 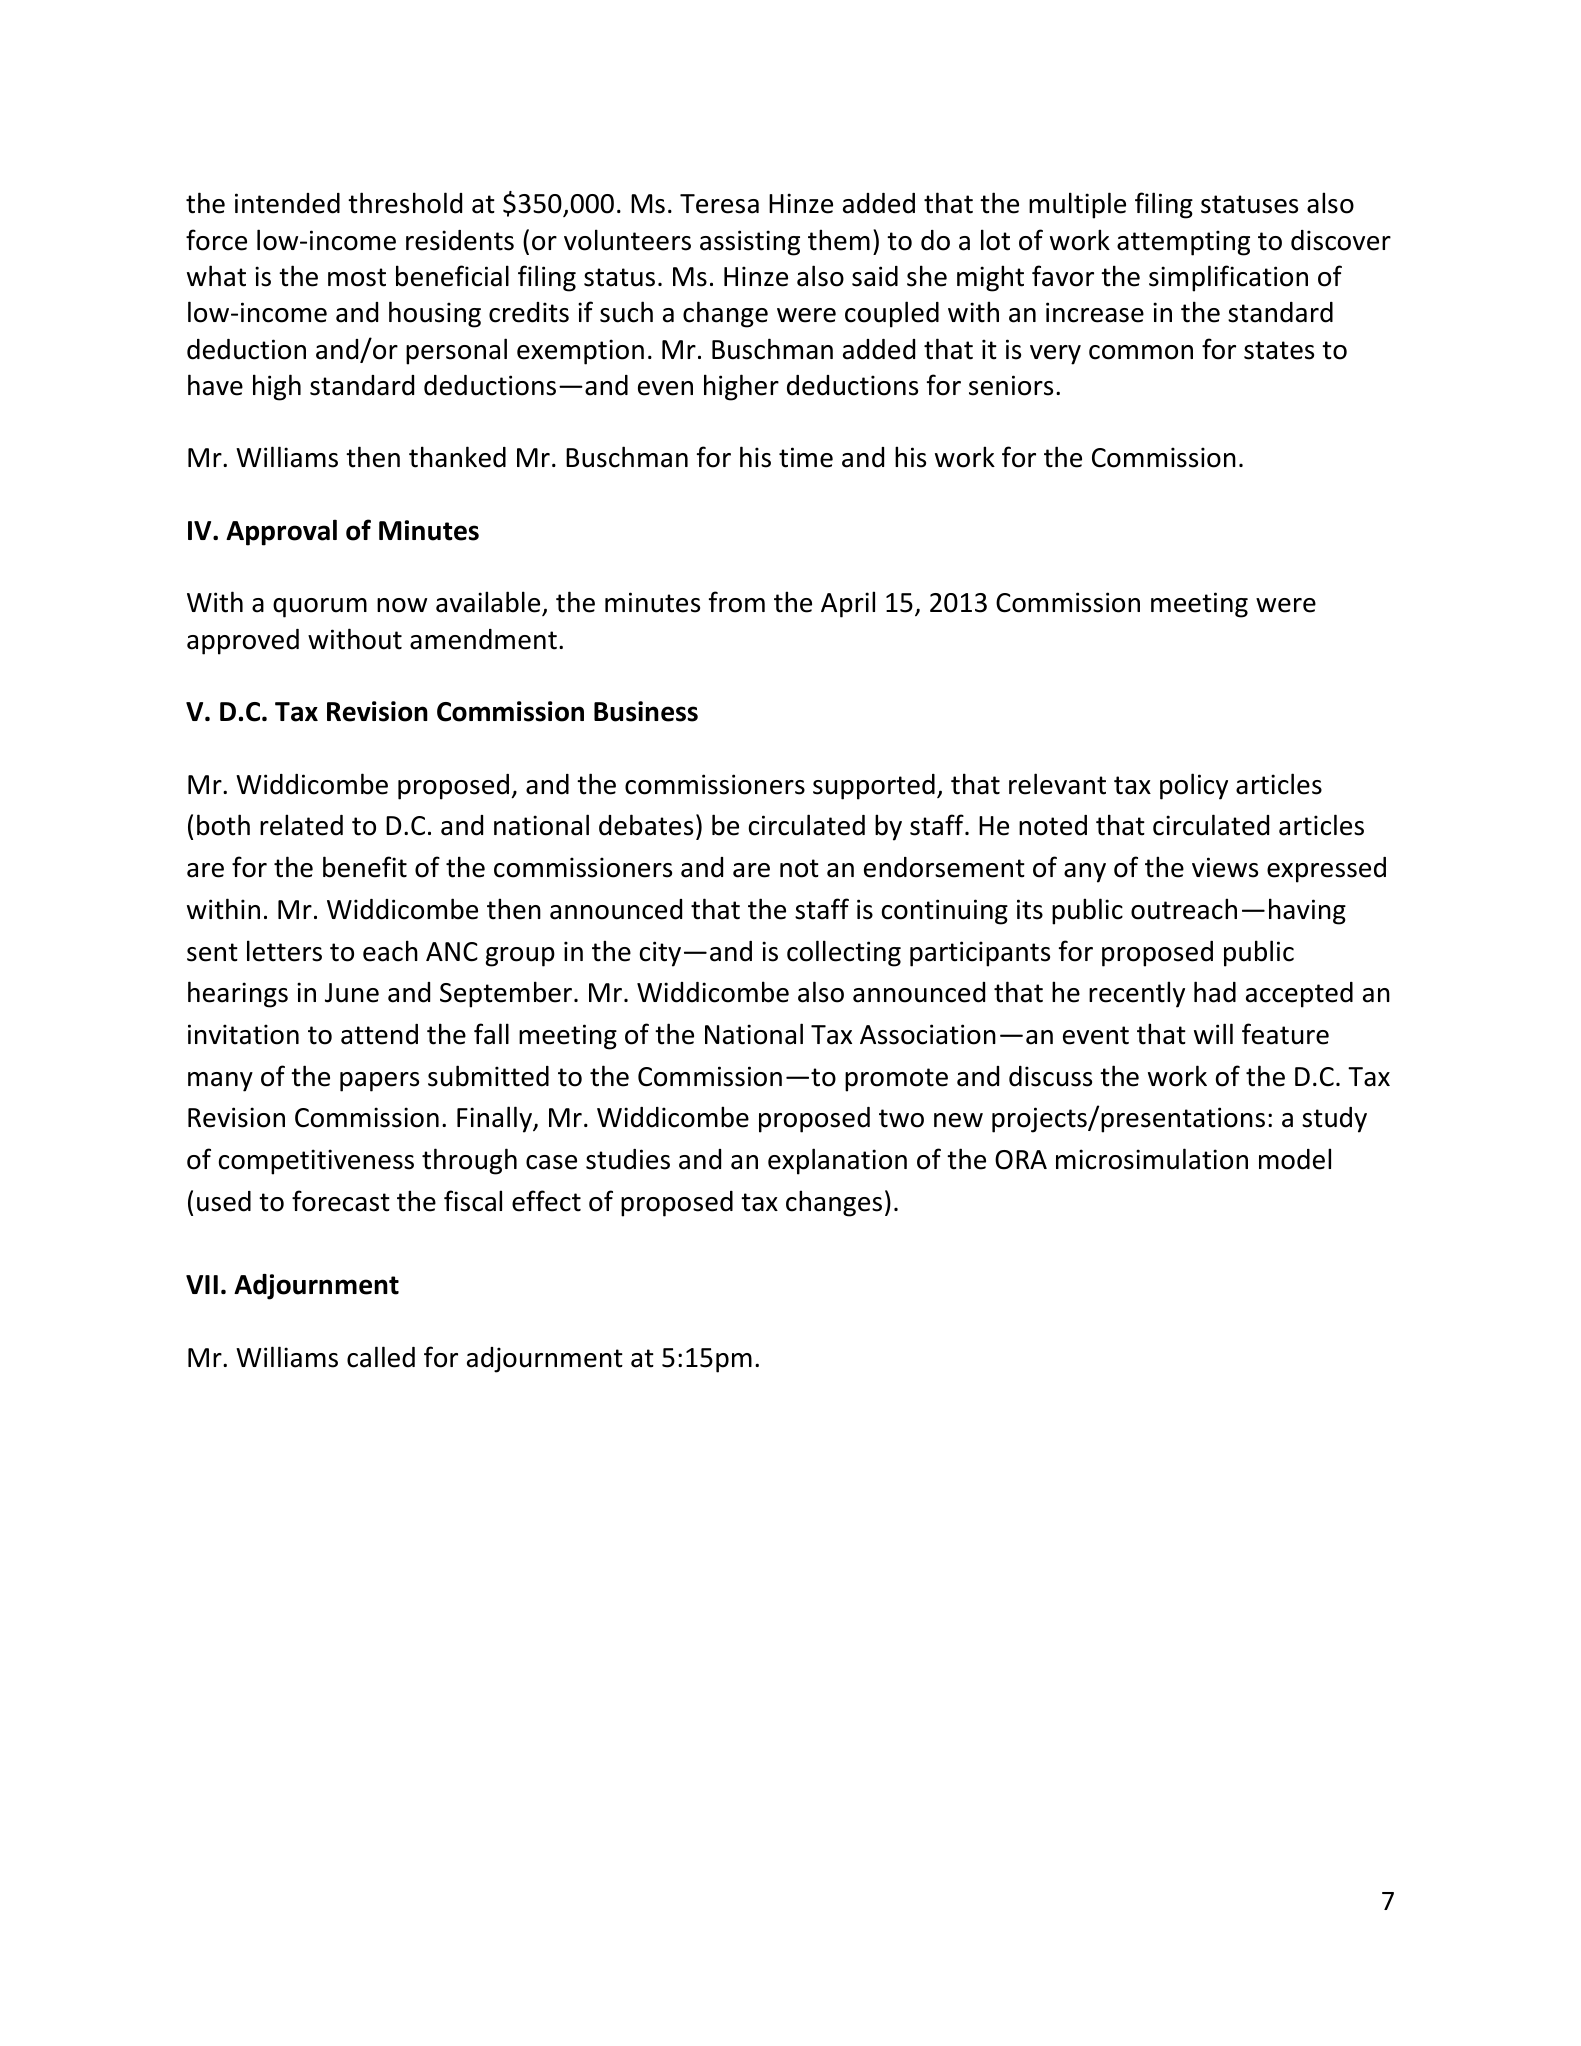 What do you see at coordinates (1215, 992) in the document?
I see `had` at bounding box center [1215, 992].
